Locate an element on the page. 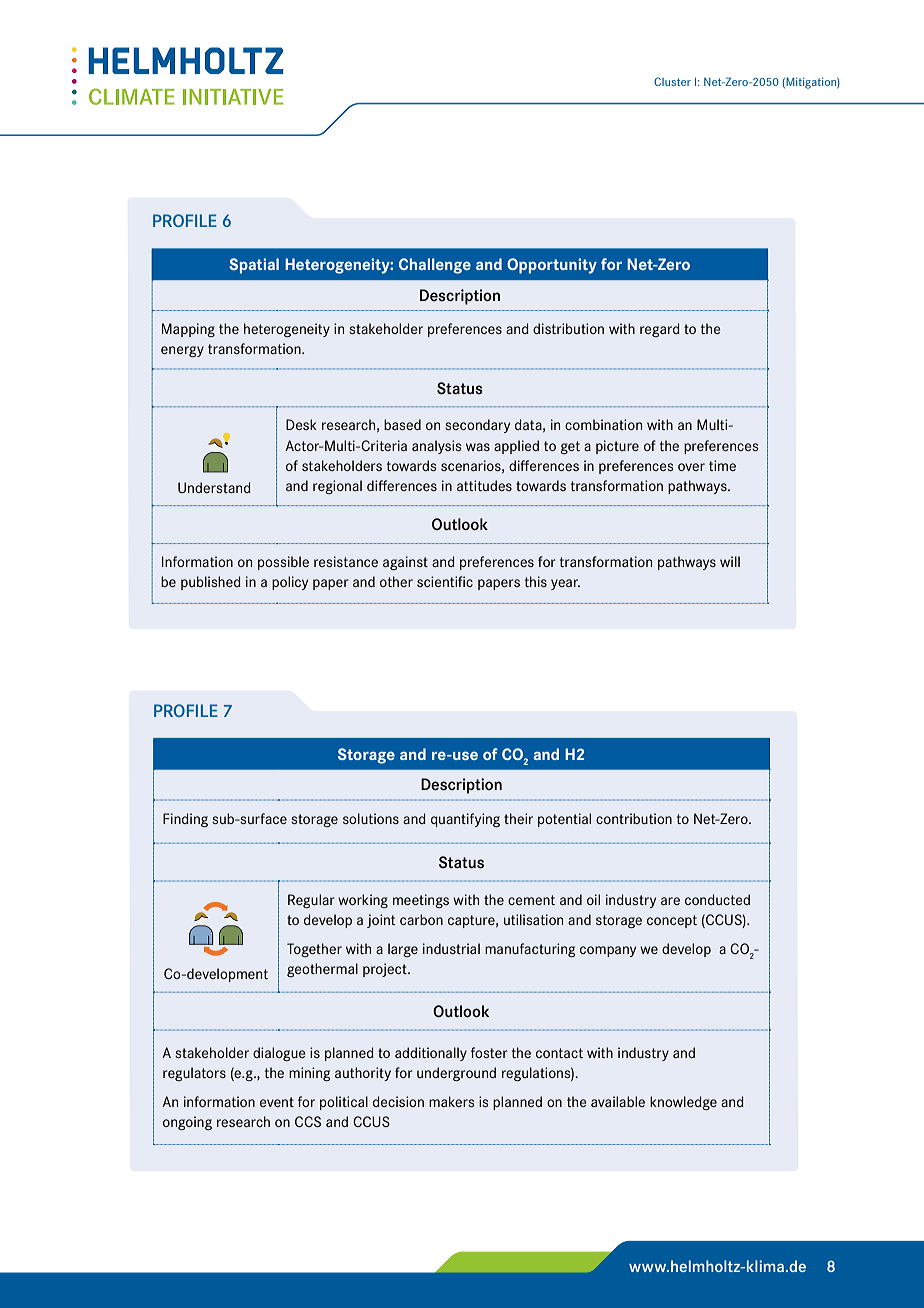 The width and height of the page is (924, 1308). makers is located at coordinates (451, 1101).
